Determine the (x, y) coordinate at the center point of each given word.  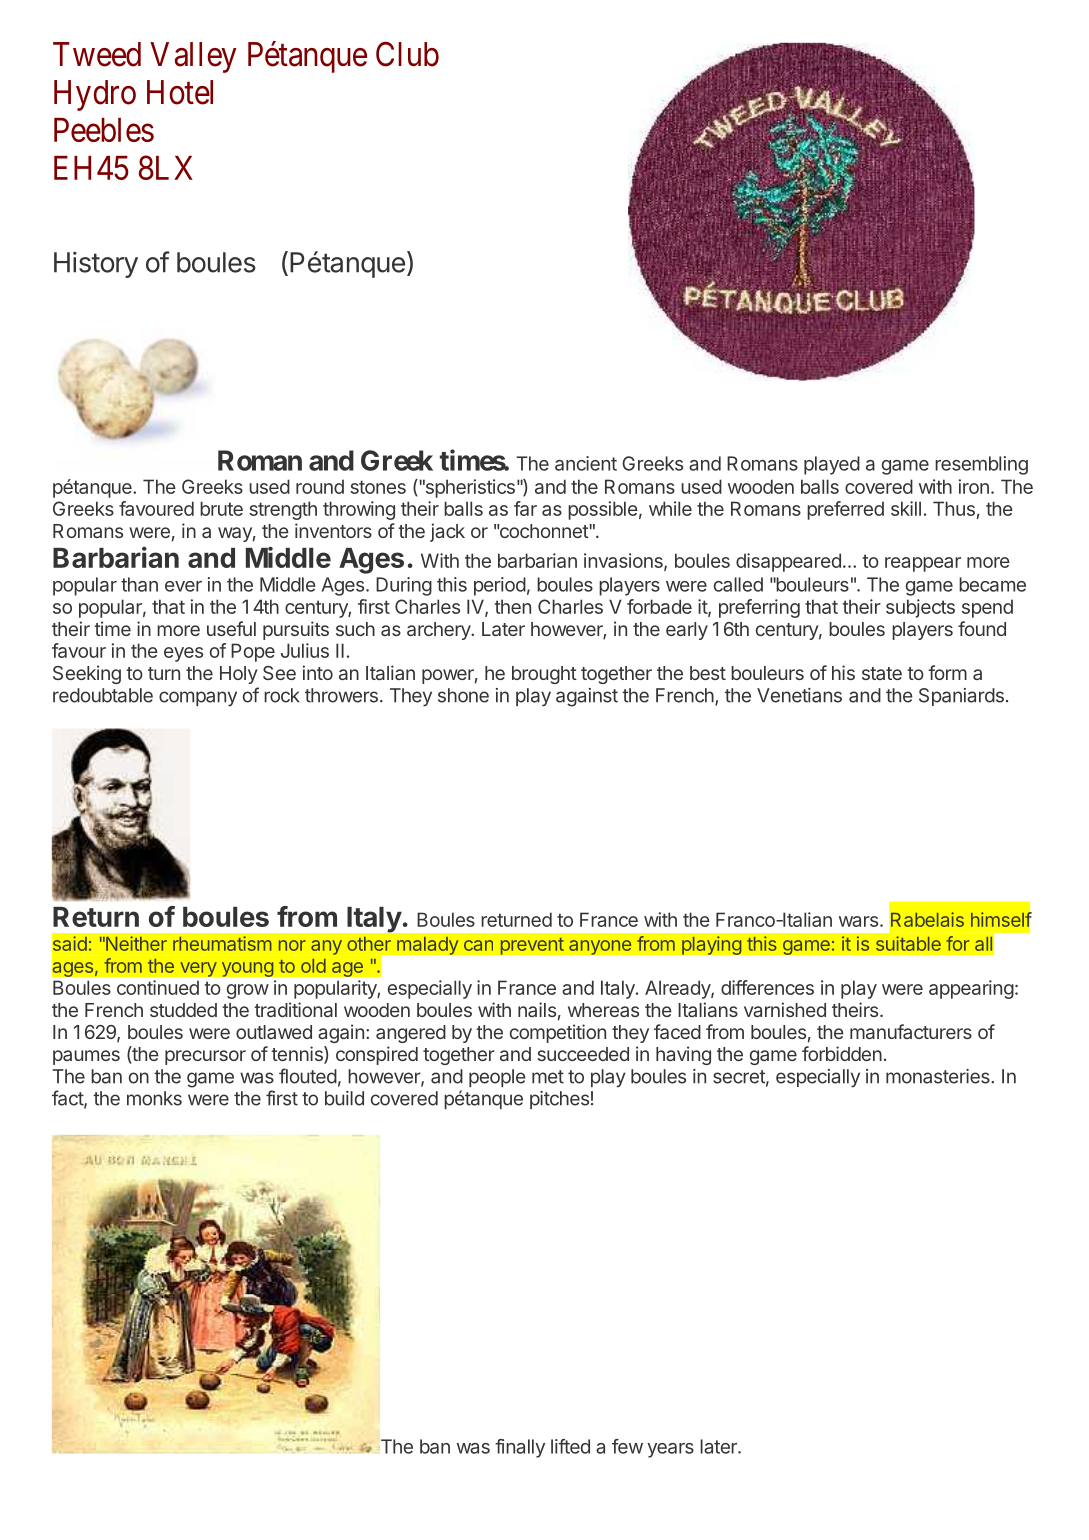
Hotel (180, 92)
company (198, 699)
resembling (981, 465)
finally (520, 1448)
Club (407, 54)
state (882, 673)
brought (544, 675)
